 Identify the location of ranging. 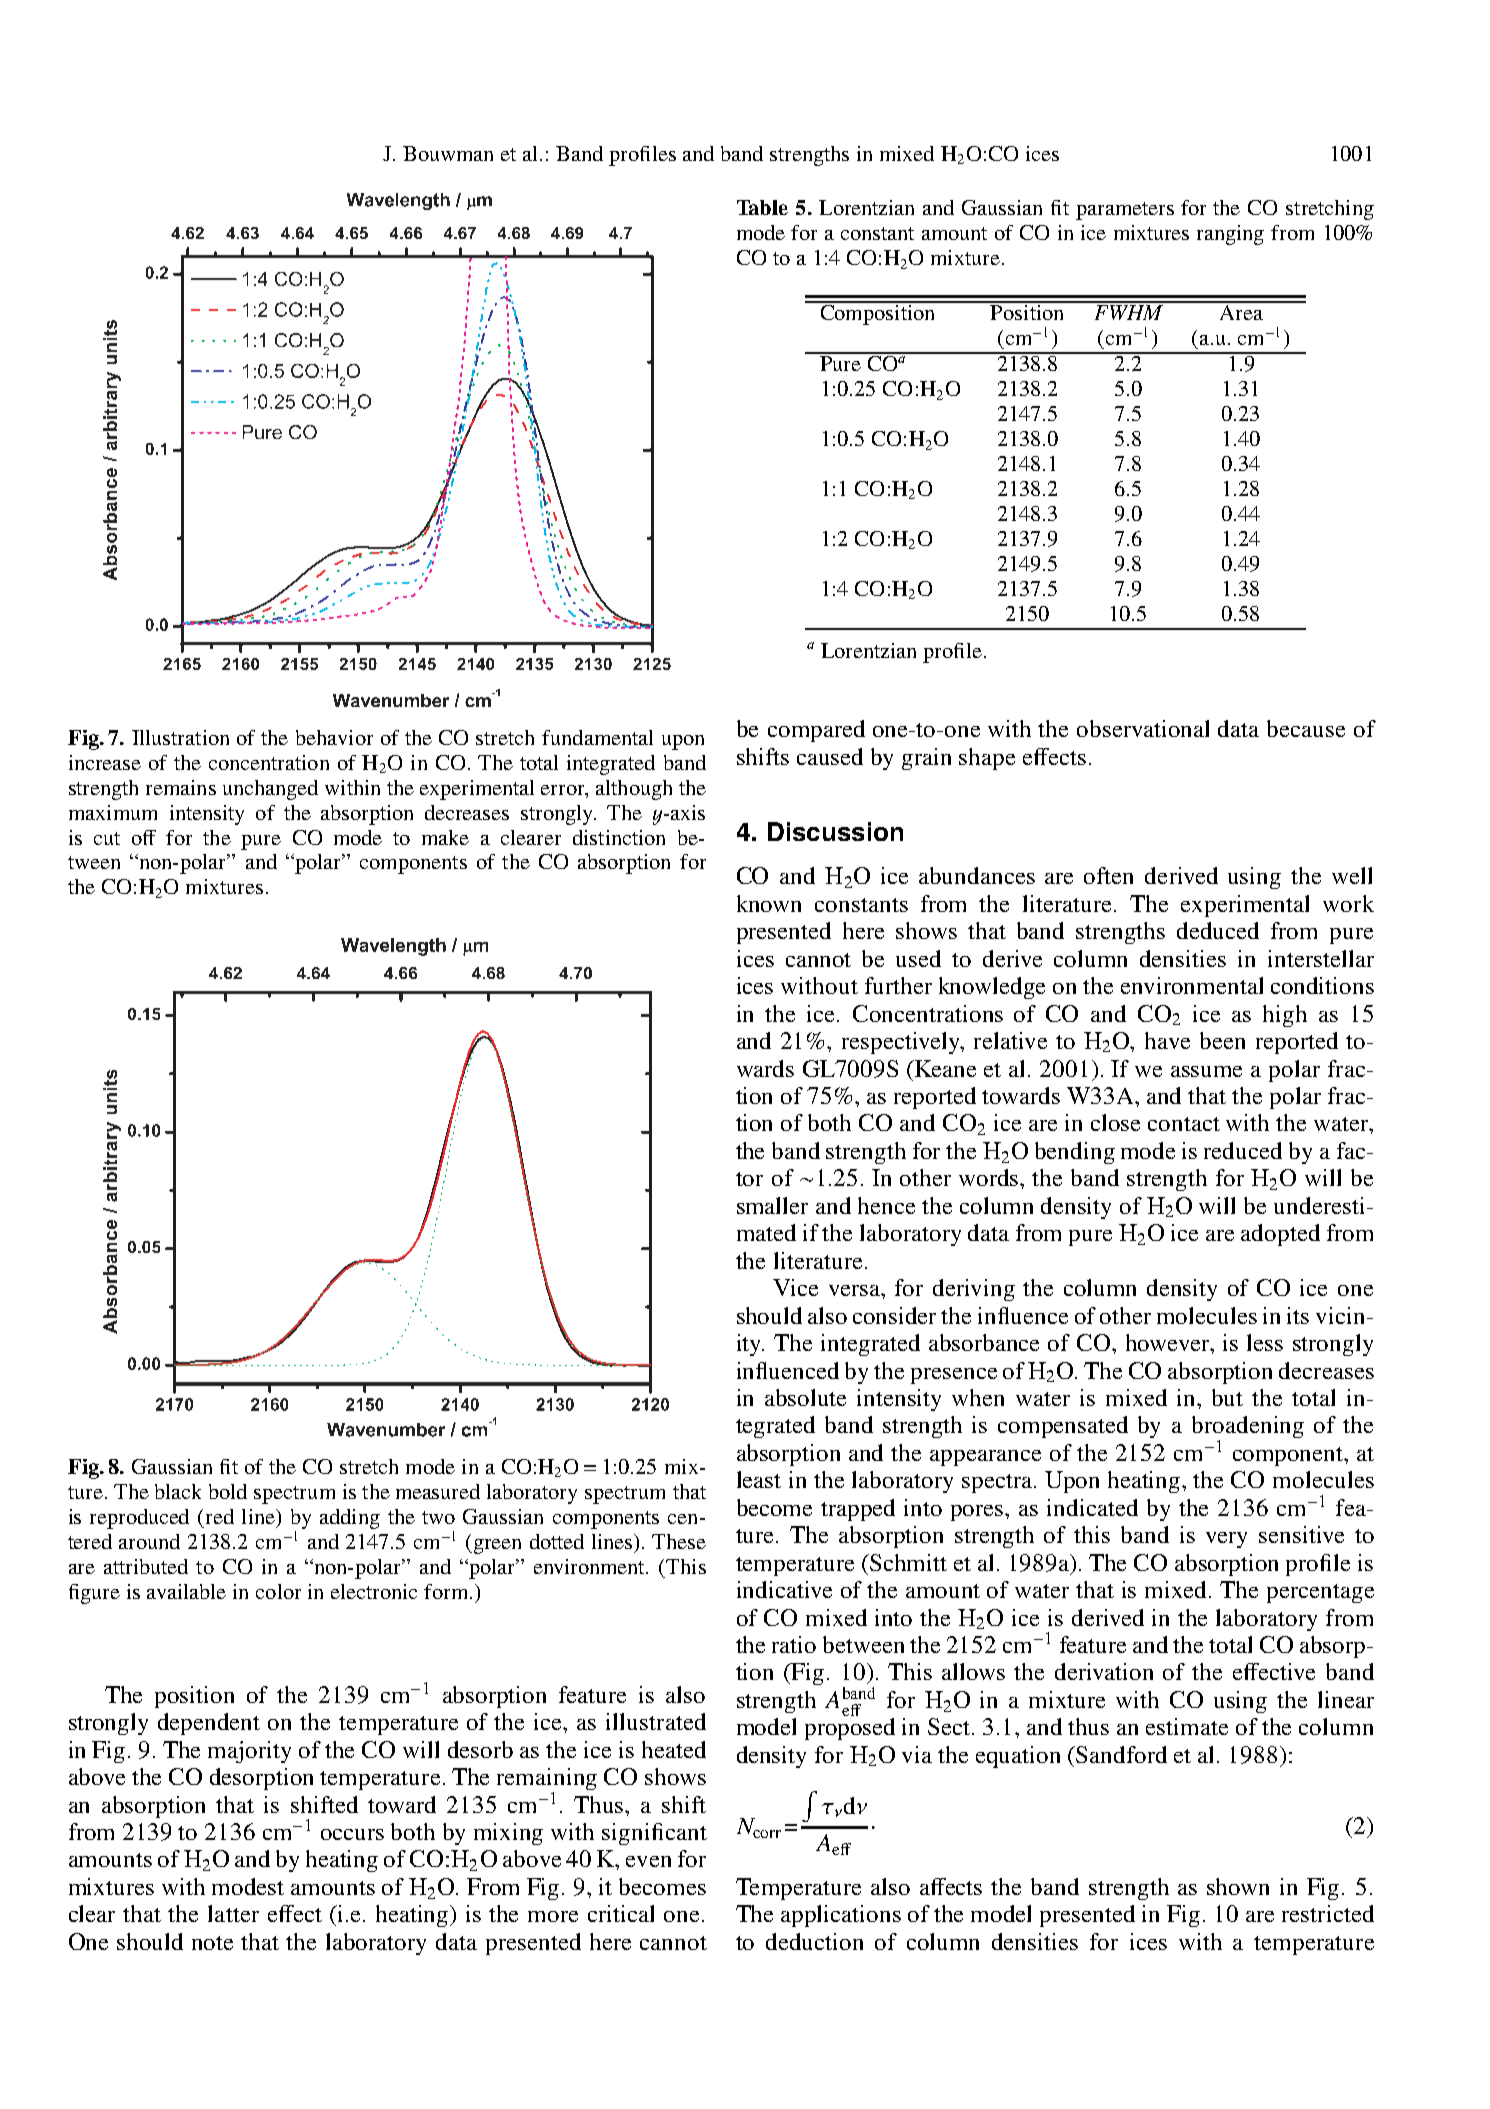
(1230, 235).
